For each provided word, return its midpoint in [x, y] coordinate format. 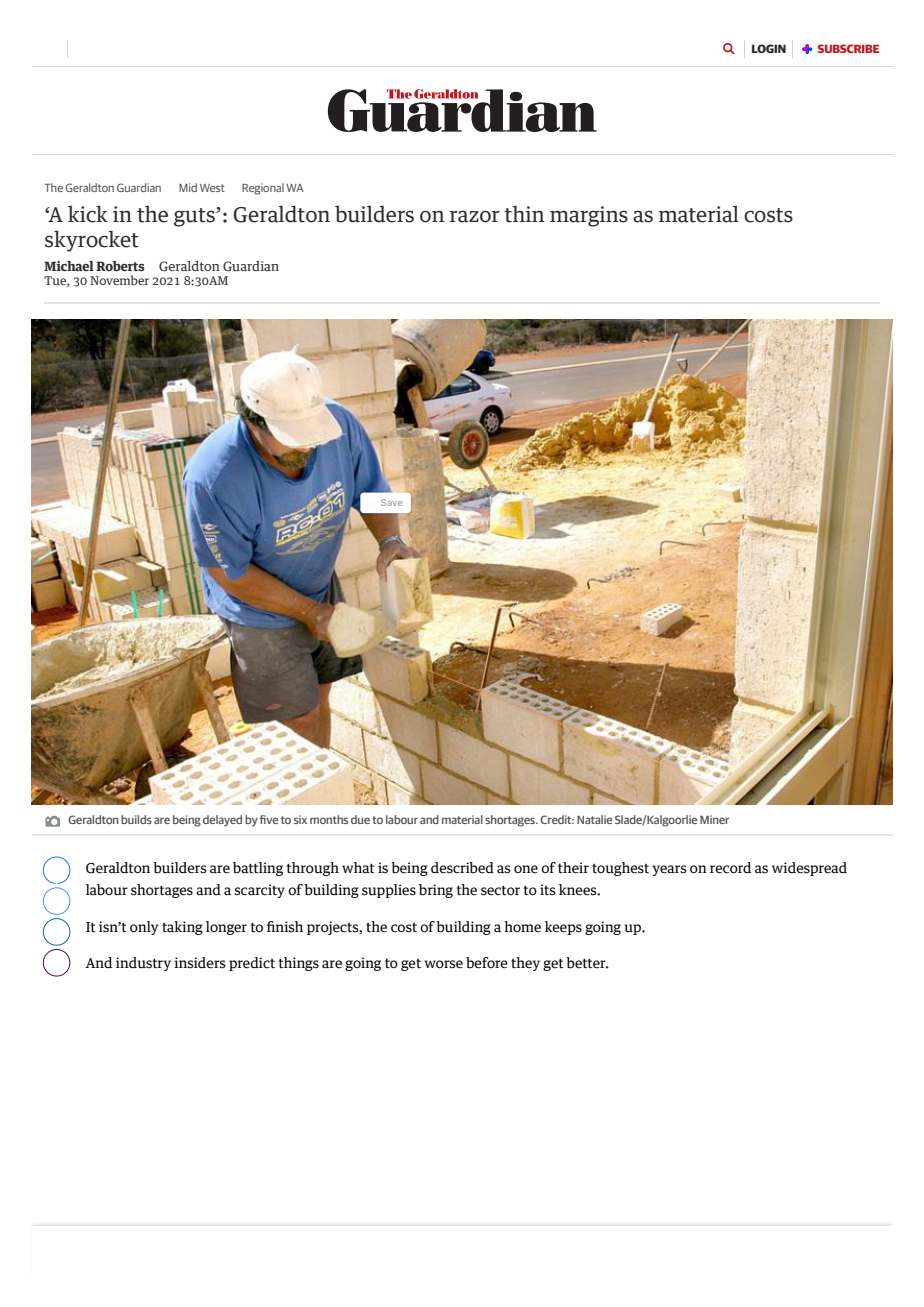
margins [589, 216]
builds [136, 819]
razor [475, 216]
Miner [714, 819]
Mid [188, 187]
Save [391, 502]
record [730, 868]
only [144, 928]
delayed [222, 821]
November [119, 280]
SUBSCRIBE [848, 48]
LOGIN [769, 48]
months [329, 819]
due [360, 819]
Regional [263, 189]
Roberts [120, 266]
